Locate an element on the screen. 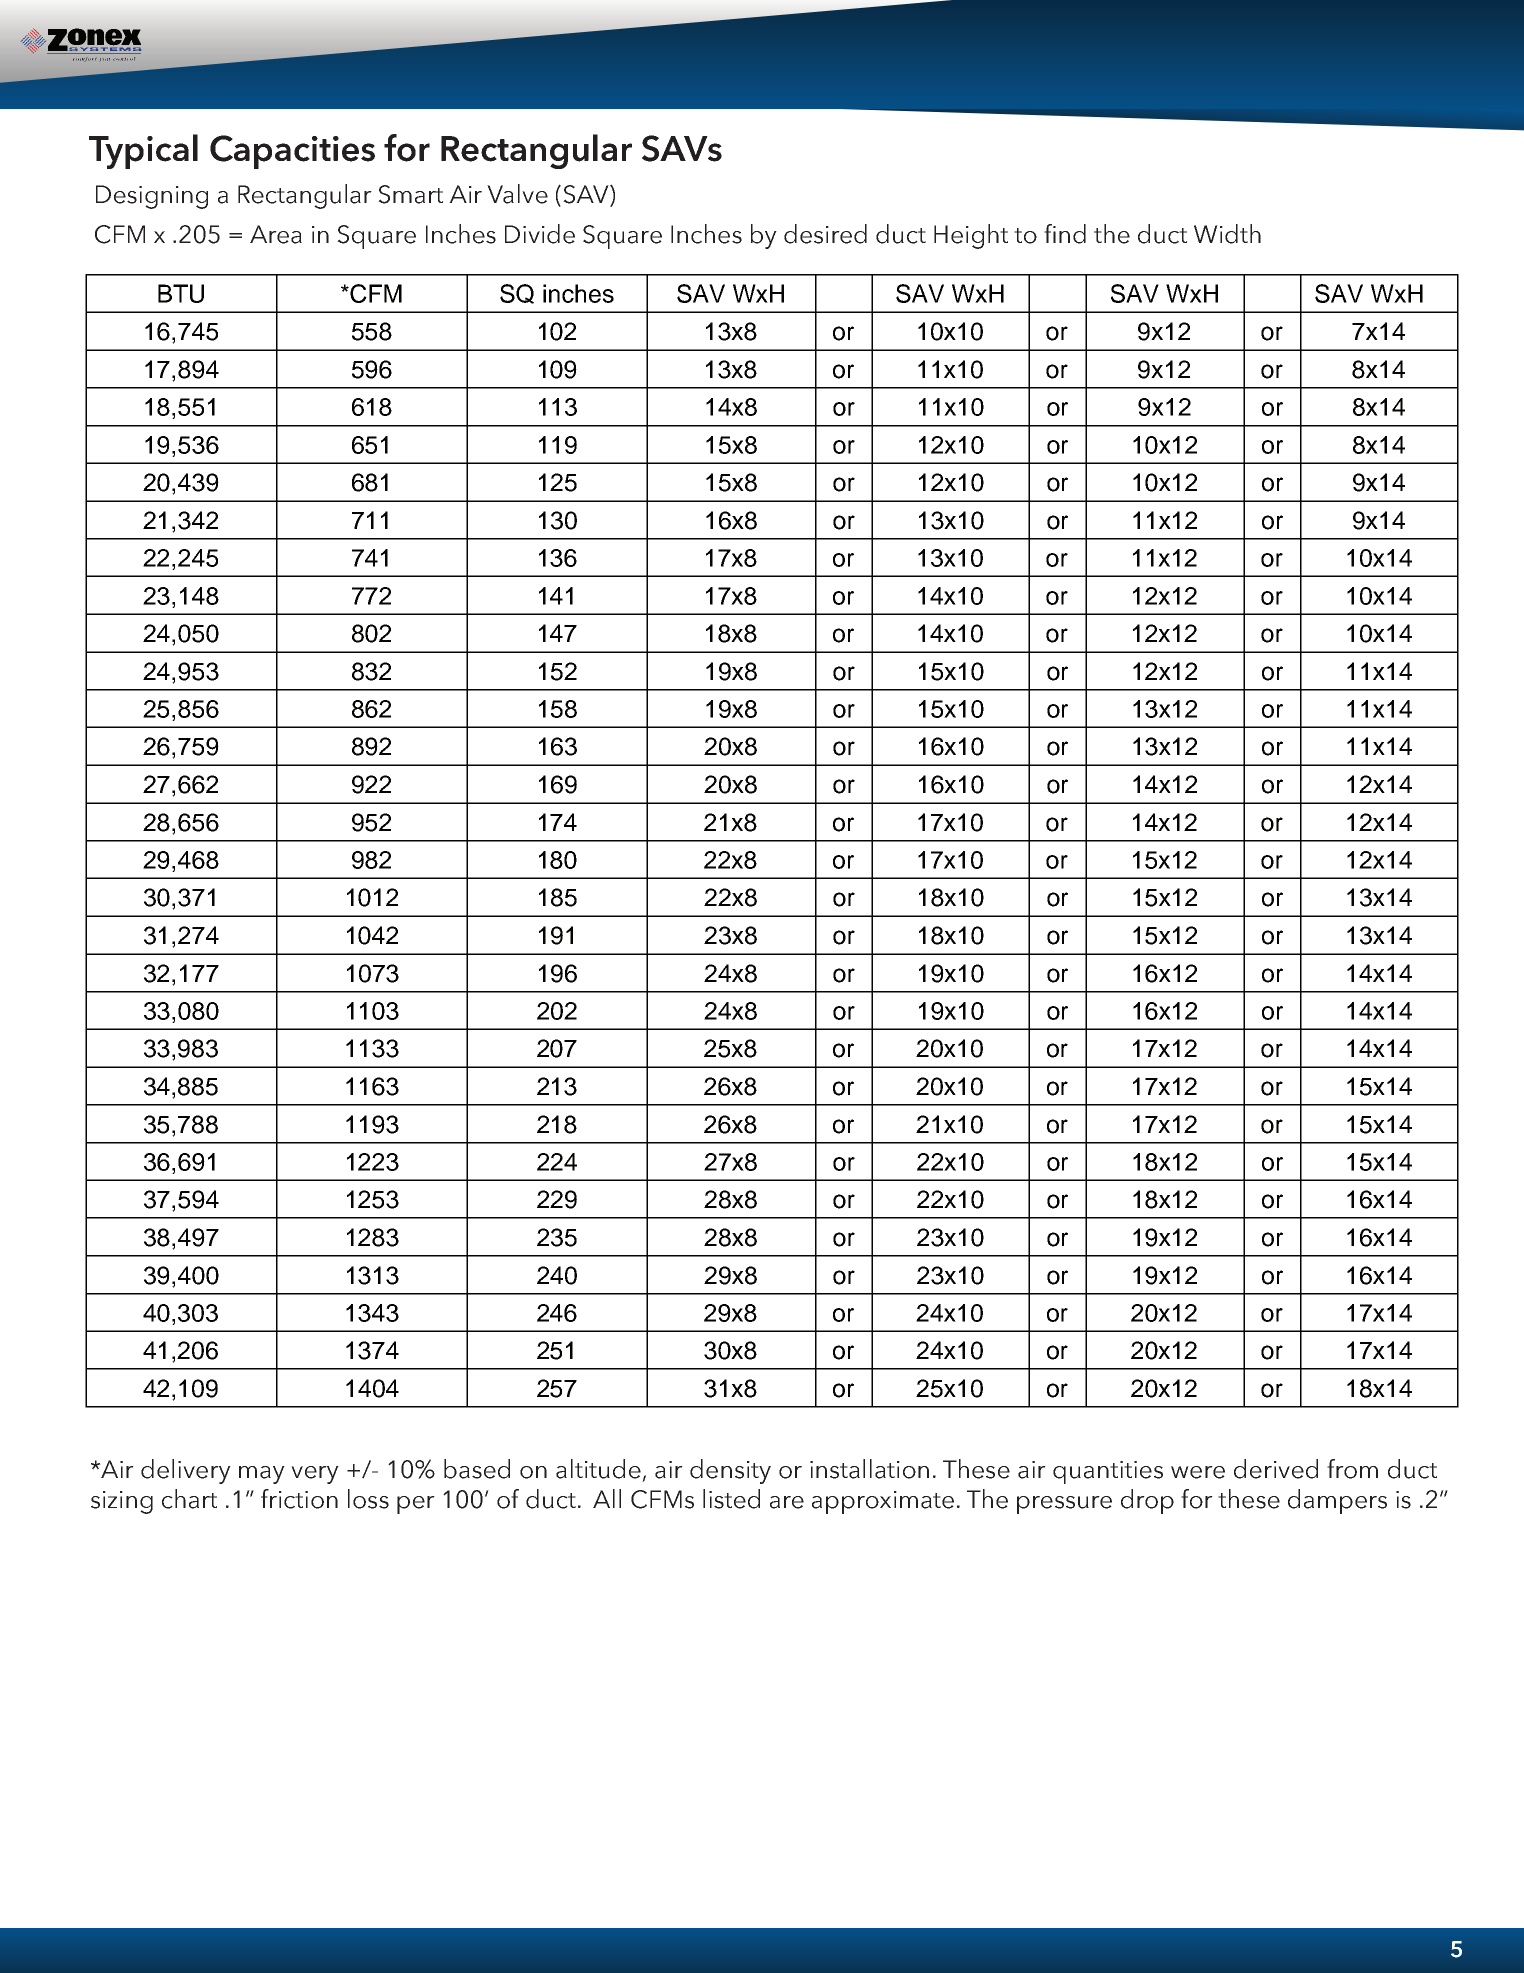  derived is located at coordinates (1276, 1469).
